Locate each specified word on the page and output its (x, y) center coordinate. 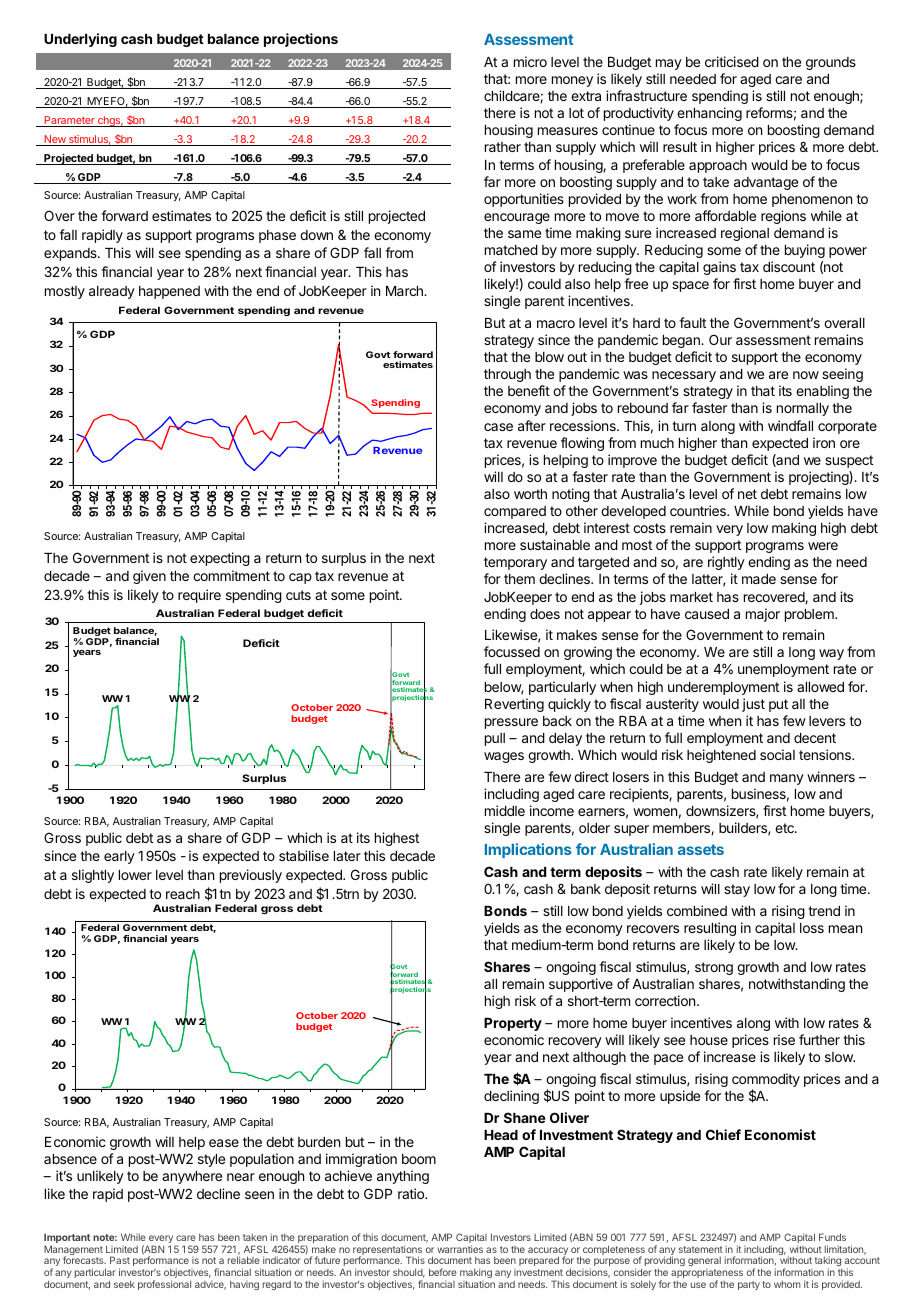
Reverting (514, 705)
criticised (732, 61)
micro (530, 61)
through (507, 375)
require (199, 596)
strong (714, 968)
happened (169, 292)
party (749, 1285)
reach (183, 894)
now (806, 375)
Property (513, 1024)
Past (120, 1260)
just (753, 705)
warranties (460, 1249)
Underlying (80, 40)
